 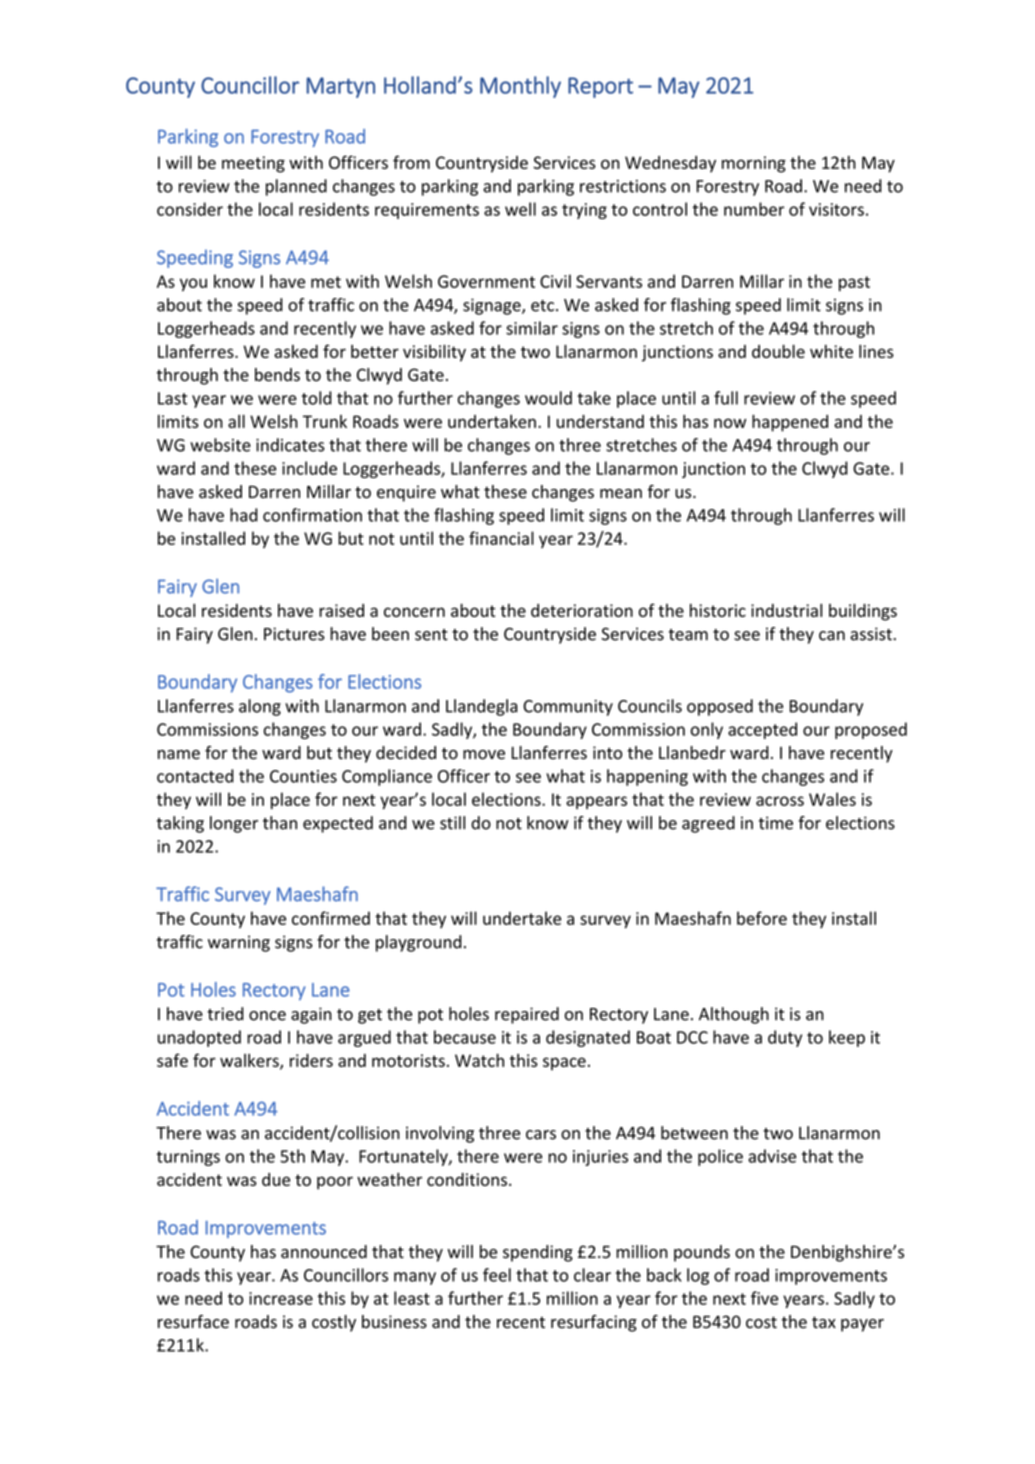 I want to click on accepted, so click(x=762, y=730).
